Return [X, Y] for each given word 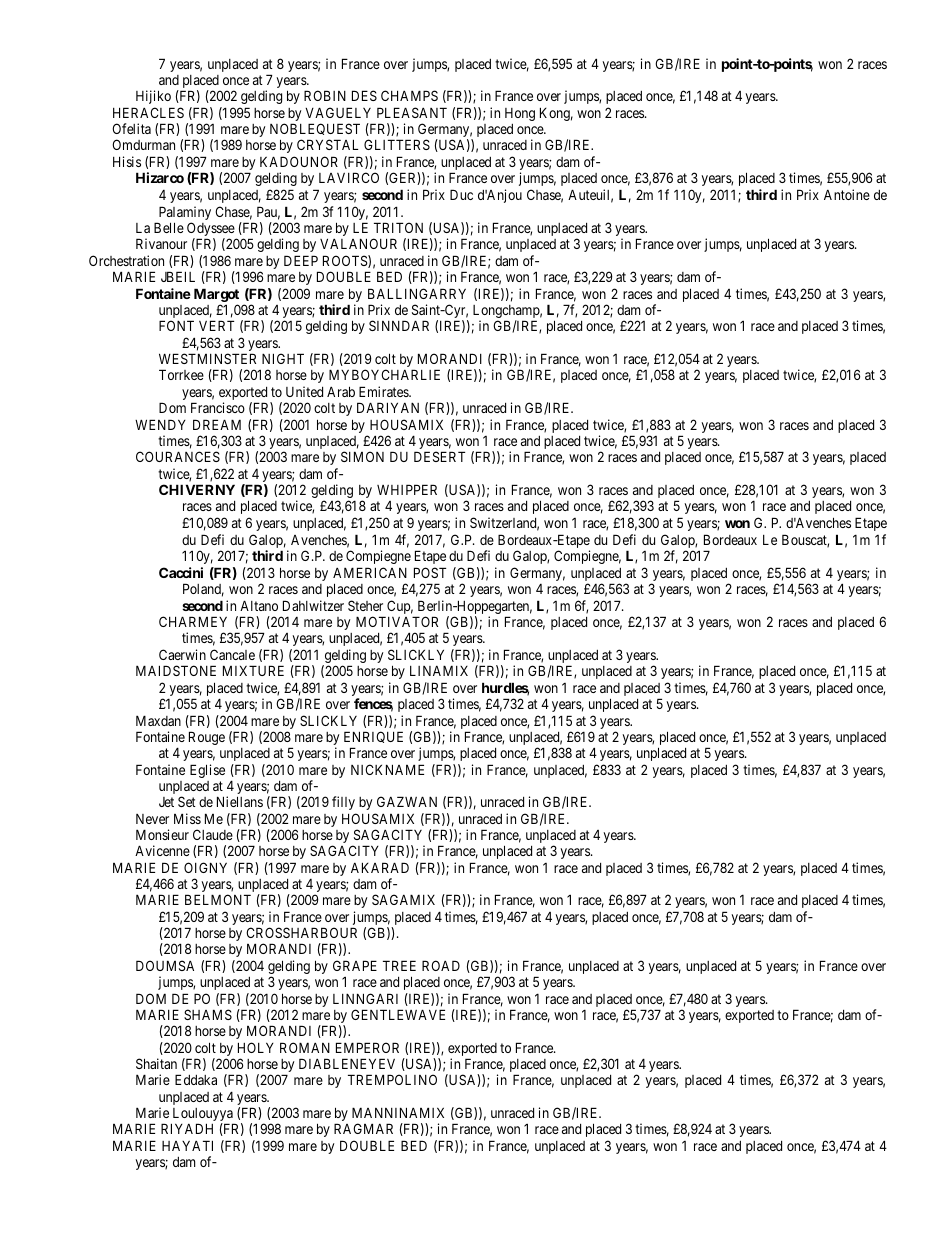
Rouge [207, 738]
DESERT [439, 456]
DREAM [217, 424]
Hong [520, 114]
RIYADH [187, 1128]
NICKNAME [387, 769]
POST [430, 572]
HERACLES [148, 112]
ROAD [441, 965]
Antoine [847, 194]
